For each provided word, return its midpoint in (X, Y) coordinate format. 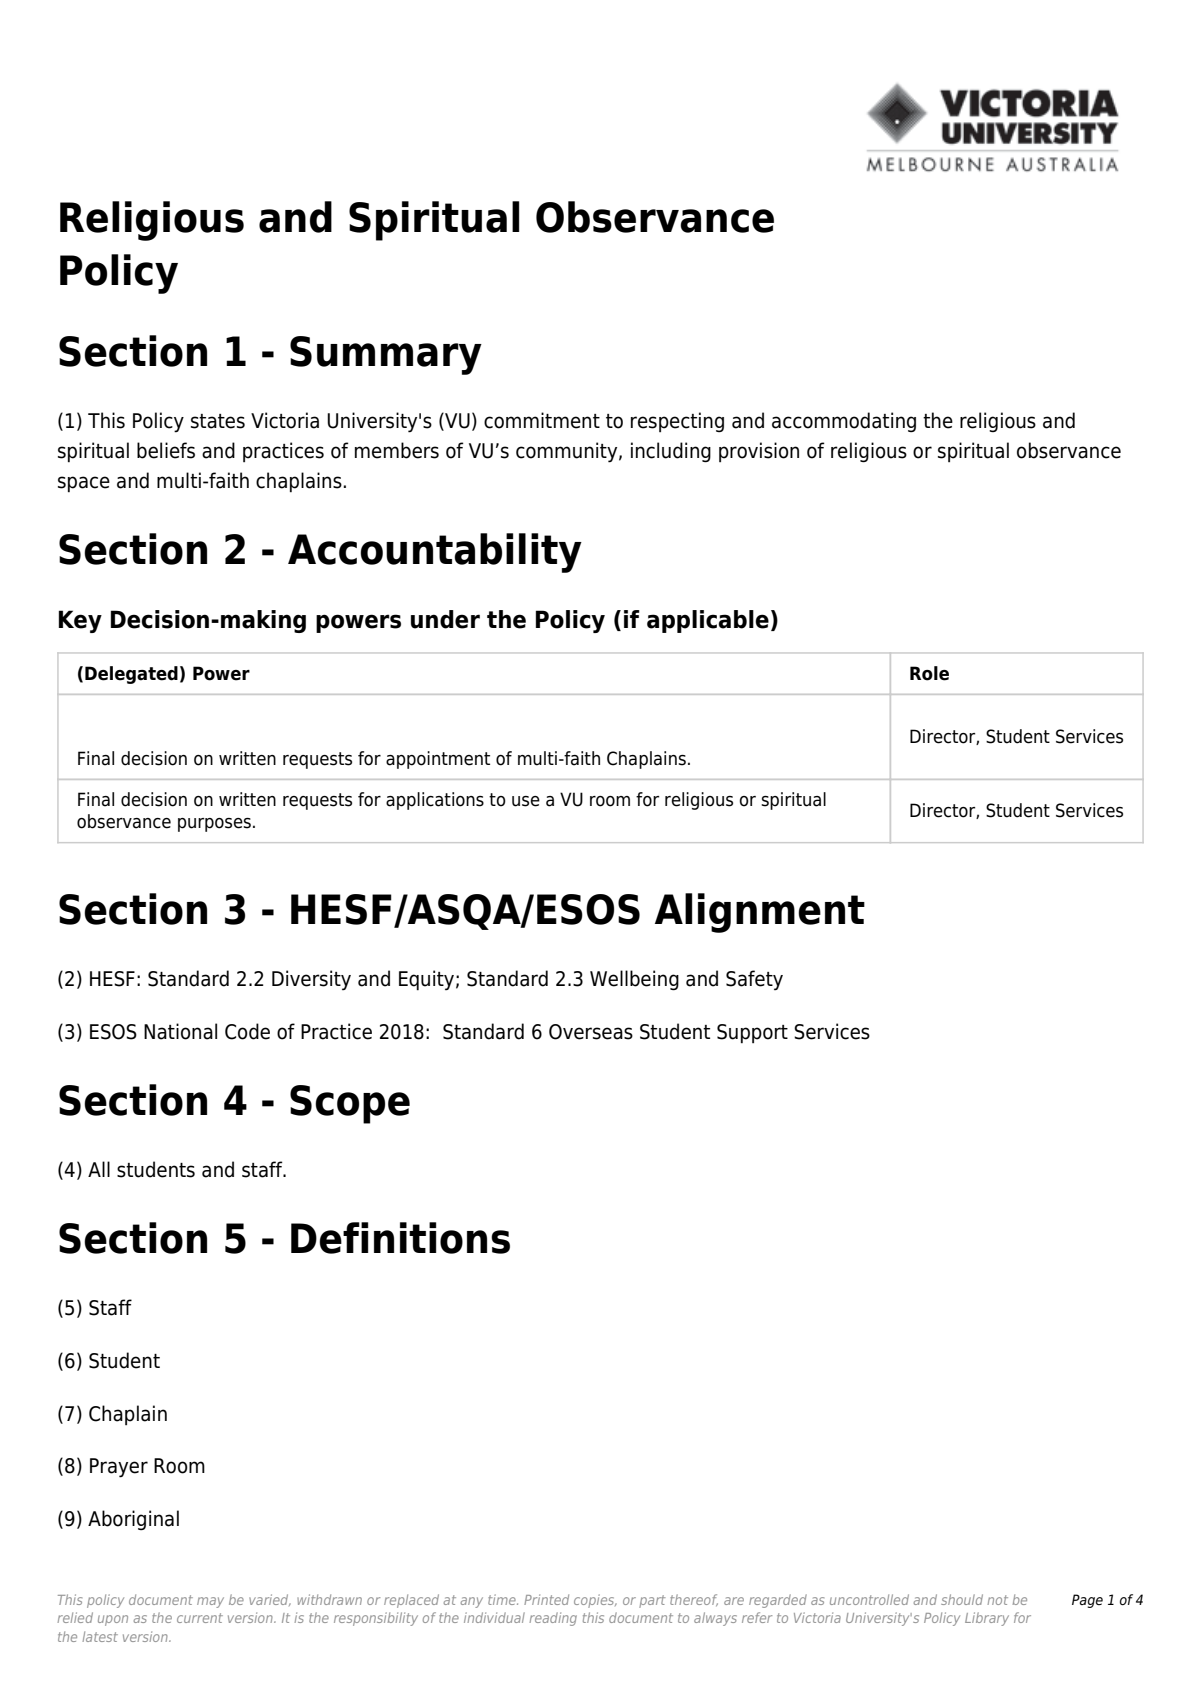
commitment (542, 420)
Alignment (760, 913)
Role (929, 673)
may (210, 1602)
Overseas (591, 1032)
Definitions (400, 1238)
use (526, 801)
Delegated (131, 675)
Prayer (119, 1468)
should (962, 1599)
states (218, 421)
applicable (708, 621)
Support (752, 1033)
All (99, 1169)
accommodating (844, 422)
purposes (214, 825)
